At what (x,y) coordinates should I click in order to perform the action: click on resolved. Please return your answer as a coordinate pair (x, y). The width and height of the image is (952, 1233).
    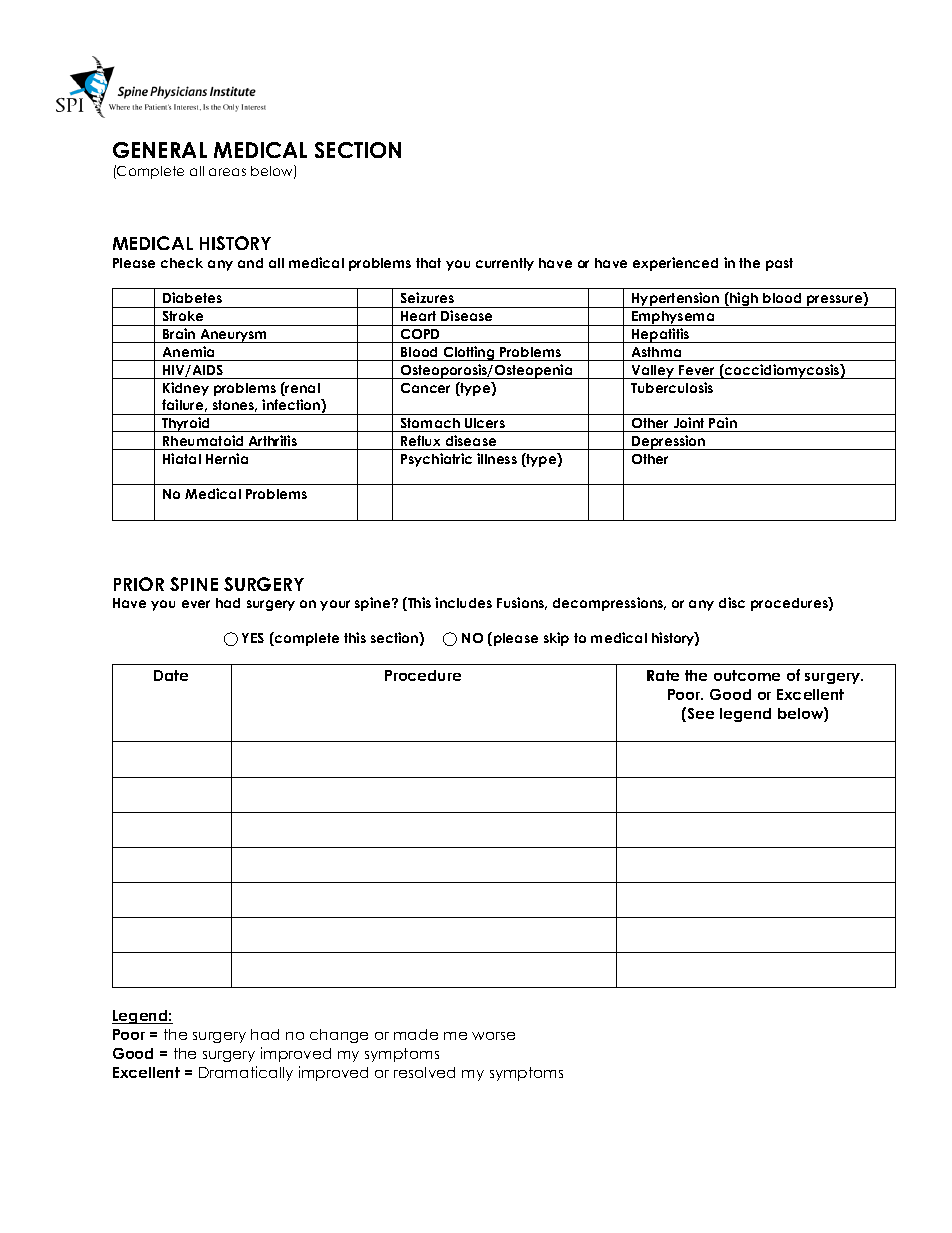
    Looking at the image, I should click on (424, 1072).
